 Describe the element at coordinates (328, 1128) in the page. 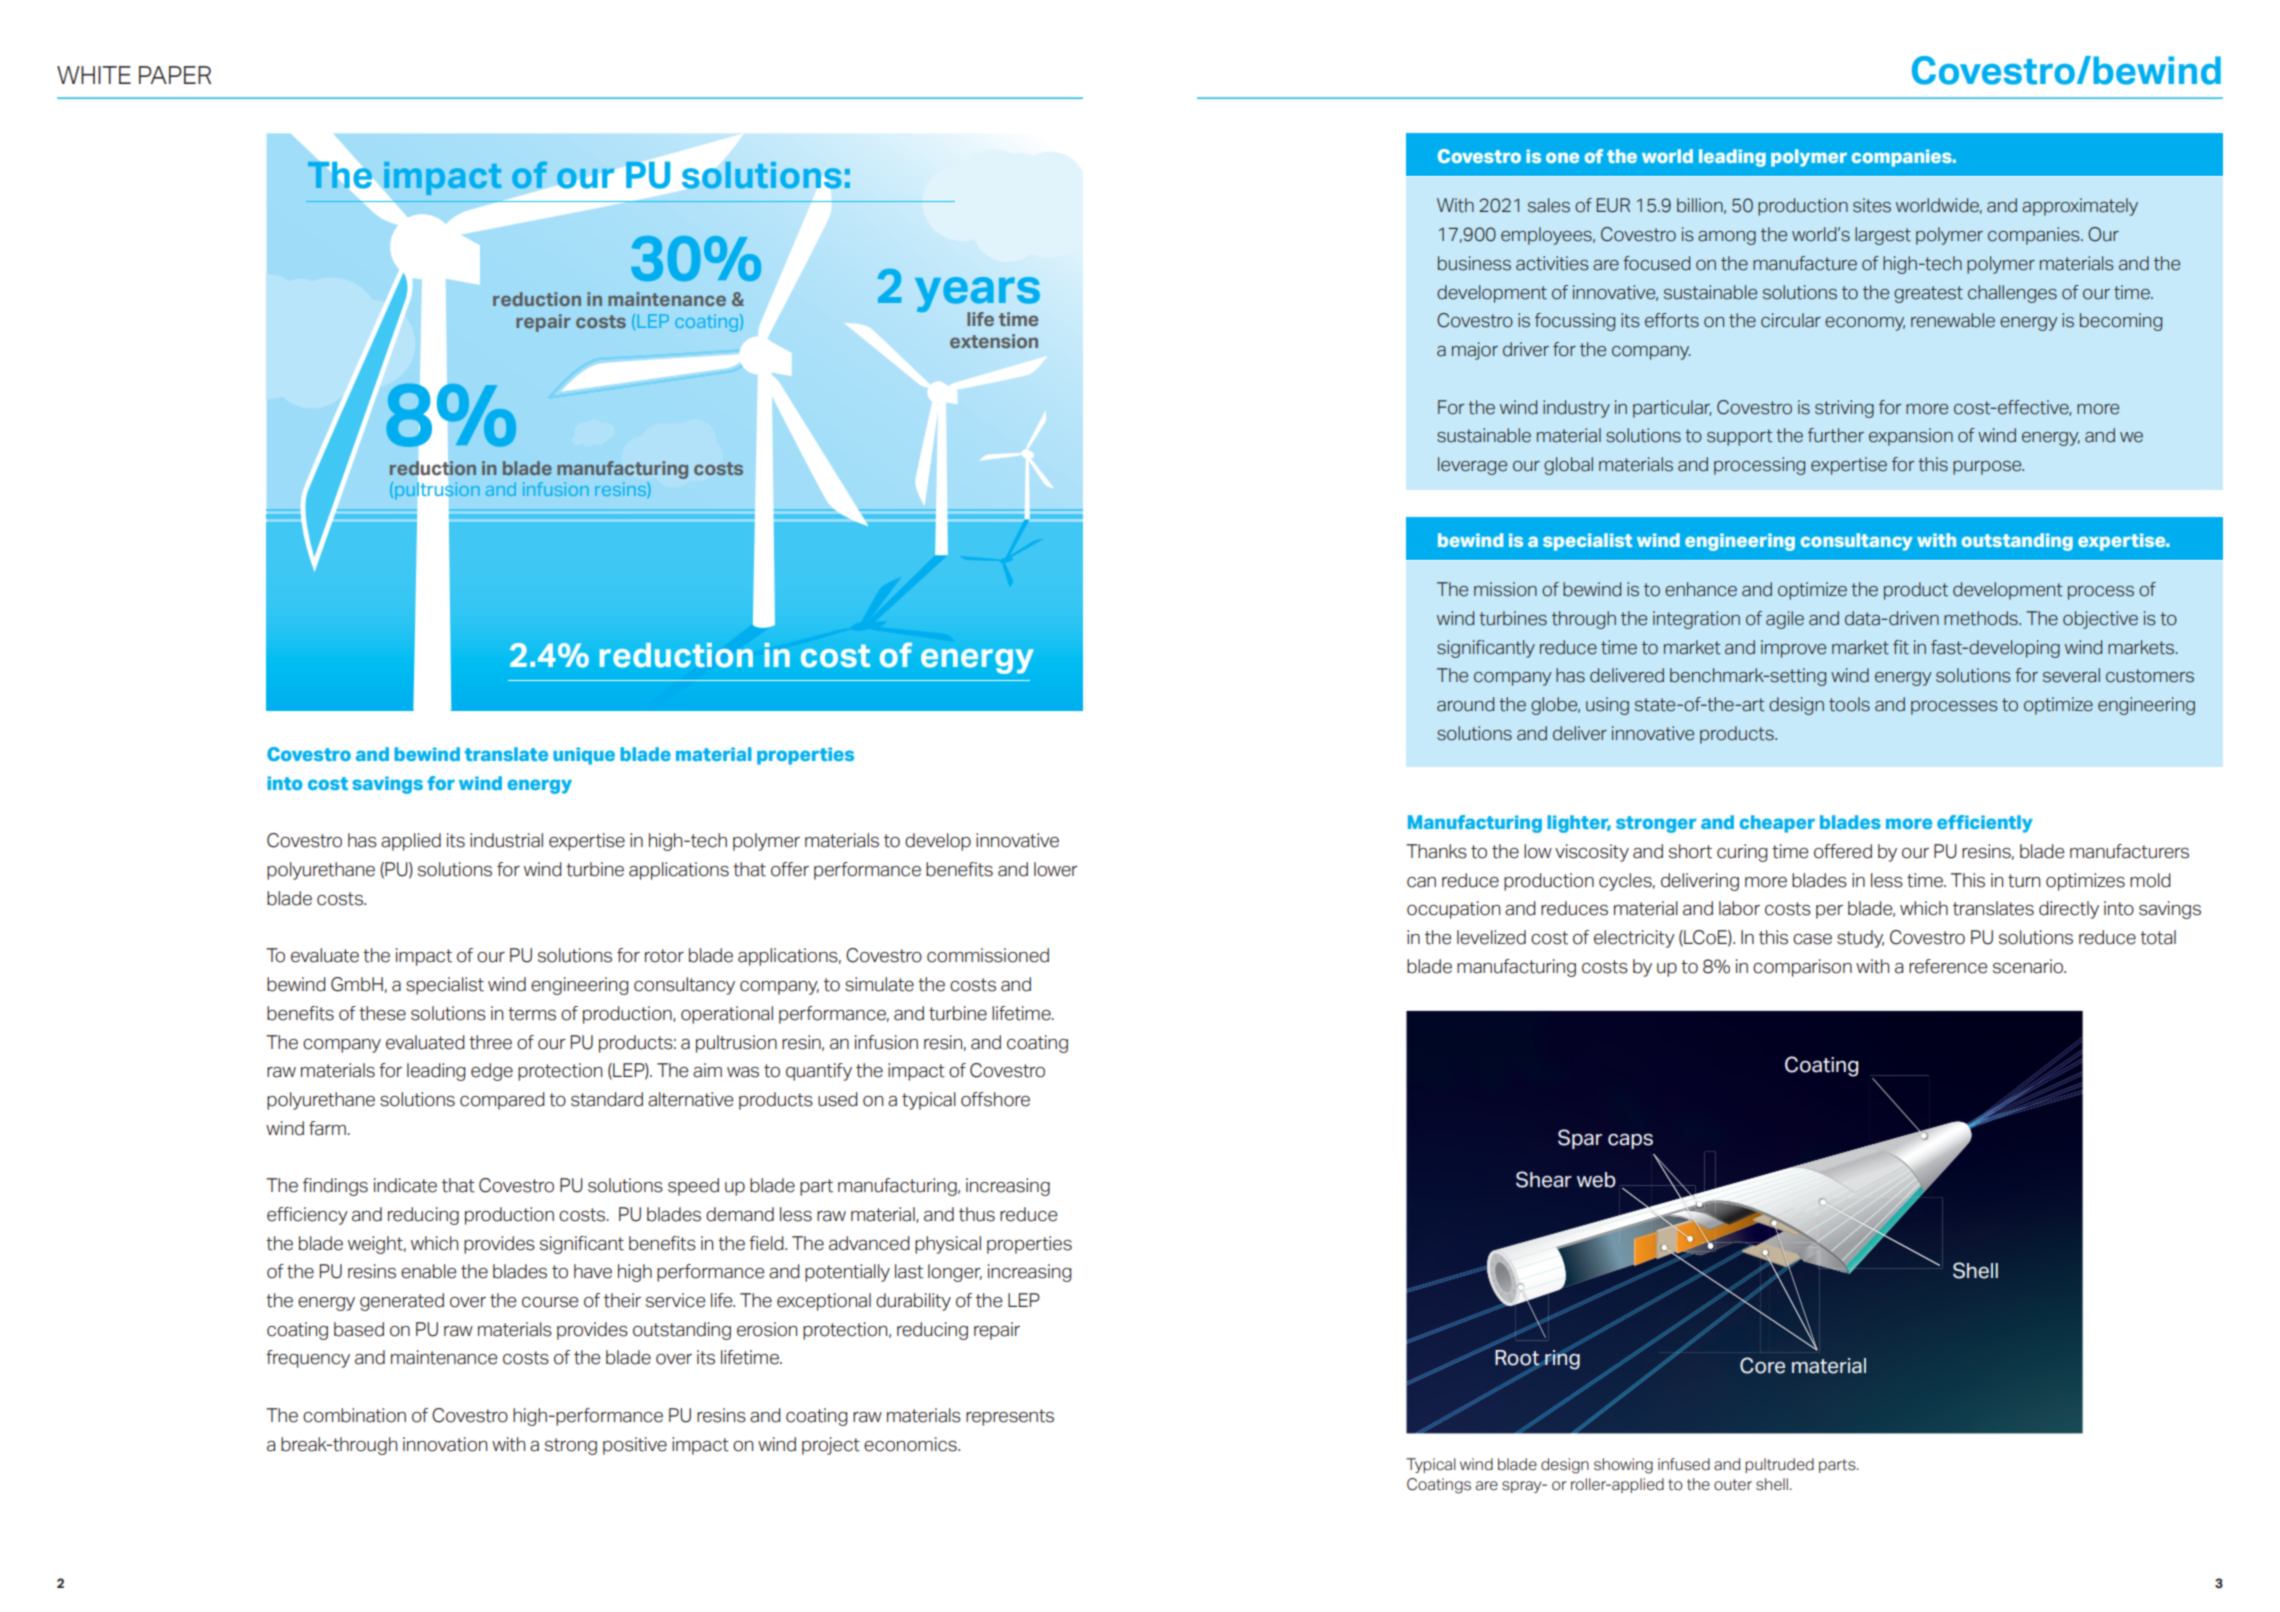

I see `farm` at that location.
